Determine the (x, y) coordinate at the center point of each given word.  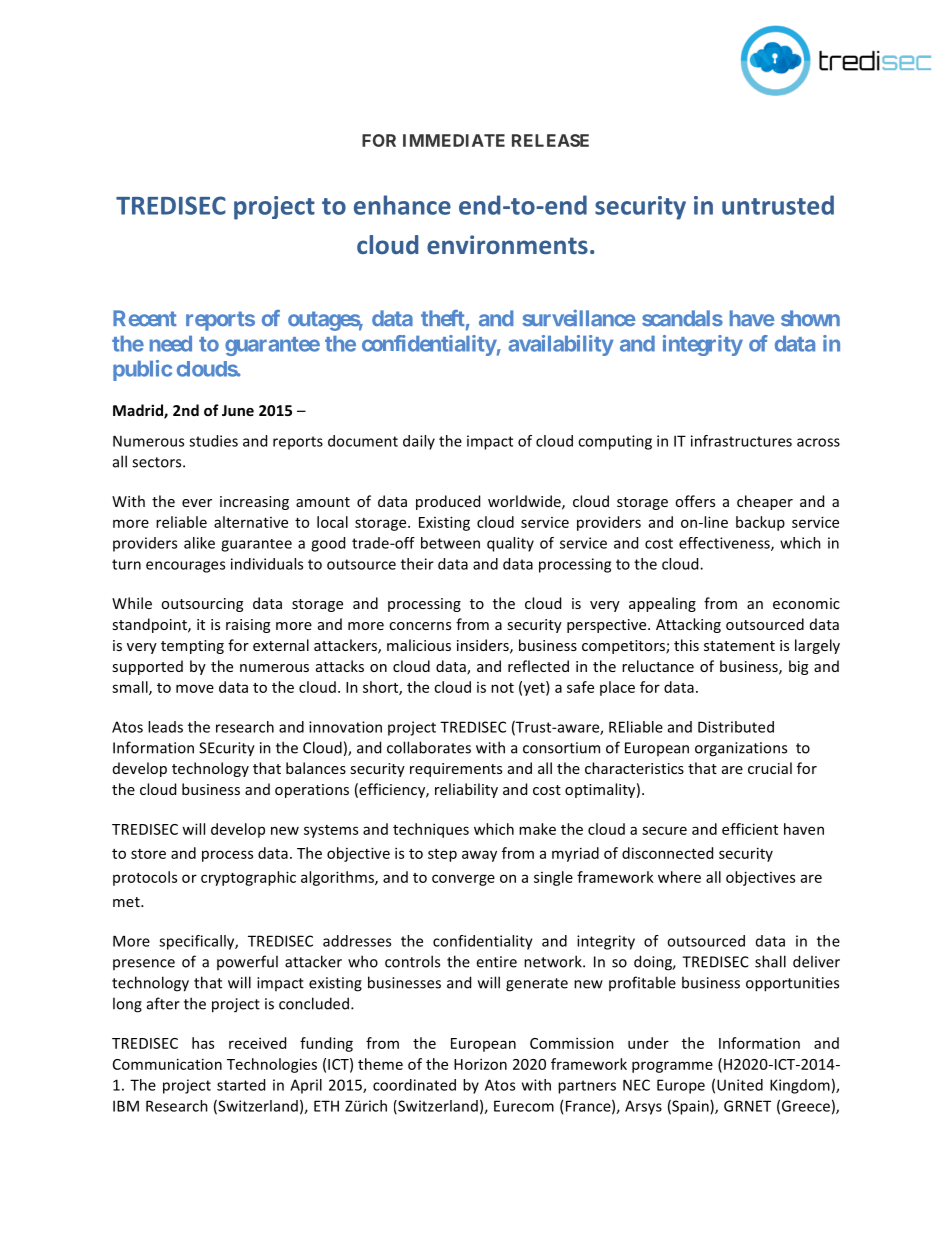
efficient (750, 829)
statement (739, 646)
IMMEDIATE (454, 140)
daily (419, 442)
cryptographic (248, 878)
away (479, 856)
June (238, 410)
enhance (402, 205)
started (241, 1085)
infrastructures (741, 441)
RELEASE (550, 140)
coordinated (414, 1085)
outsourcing (202, 605)
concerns (420, 626)
